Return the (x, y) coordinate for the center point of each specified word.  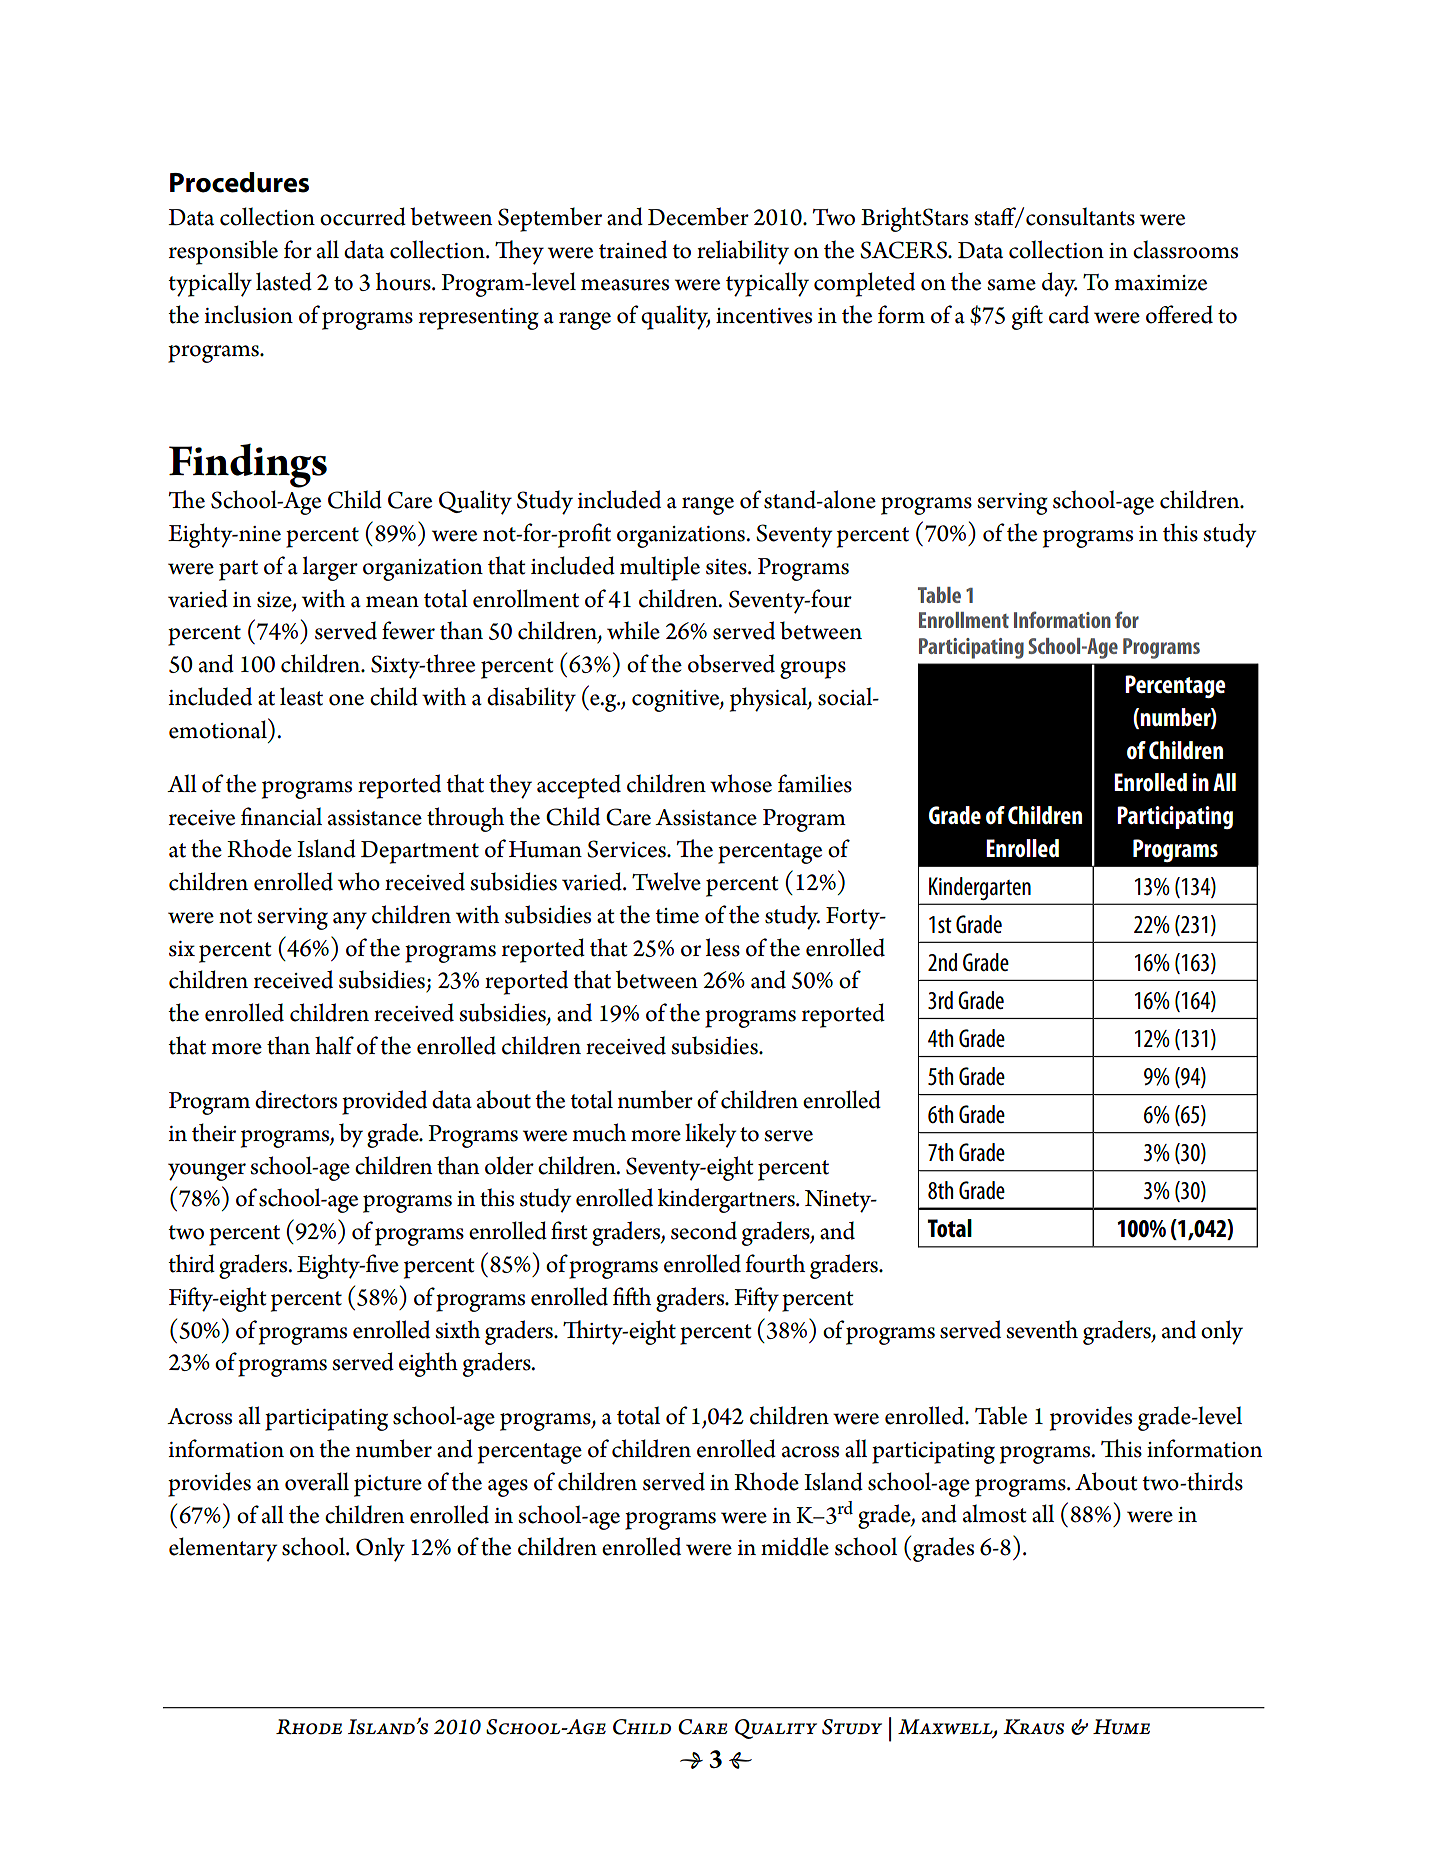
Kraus (1033, 1727)
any (350, 921)
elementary (223, 1549)
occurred (363, 216)
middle (795, 1546)
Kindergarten (980, 888)
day (1059, 284)
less (723, 947)
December (698, 216)
